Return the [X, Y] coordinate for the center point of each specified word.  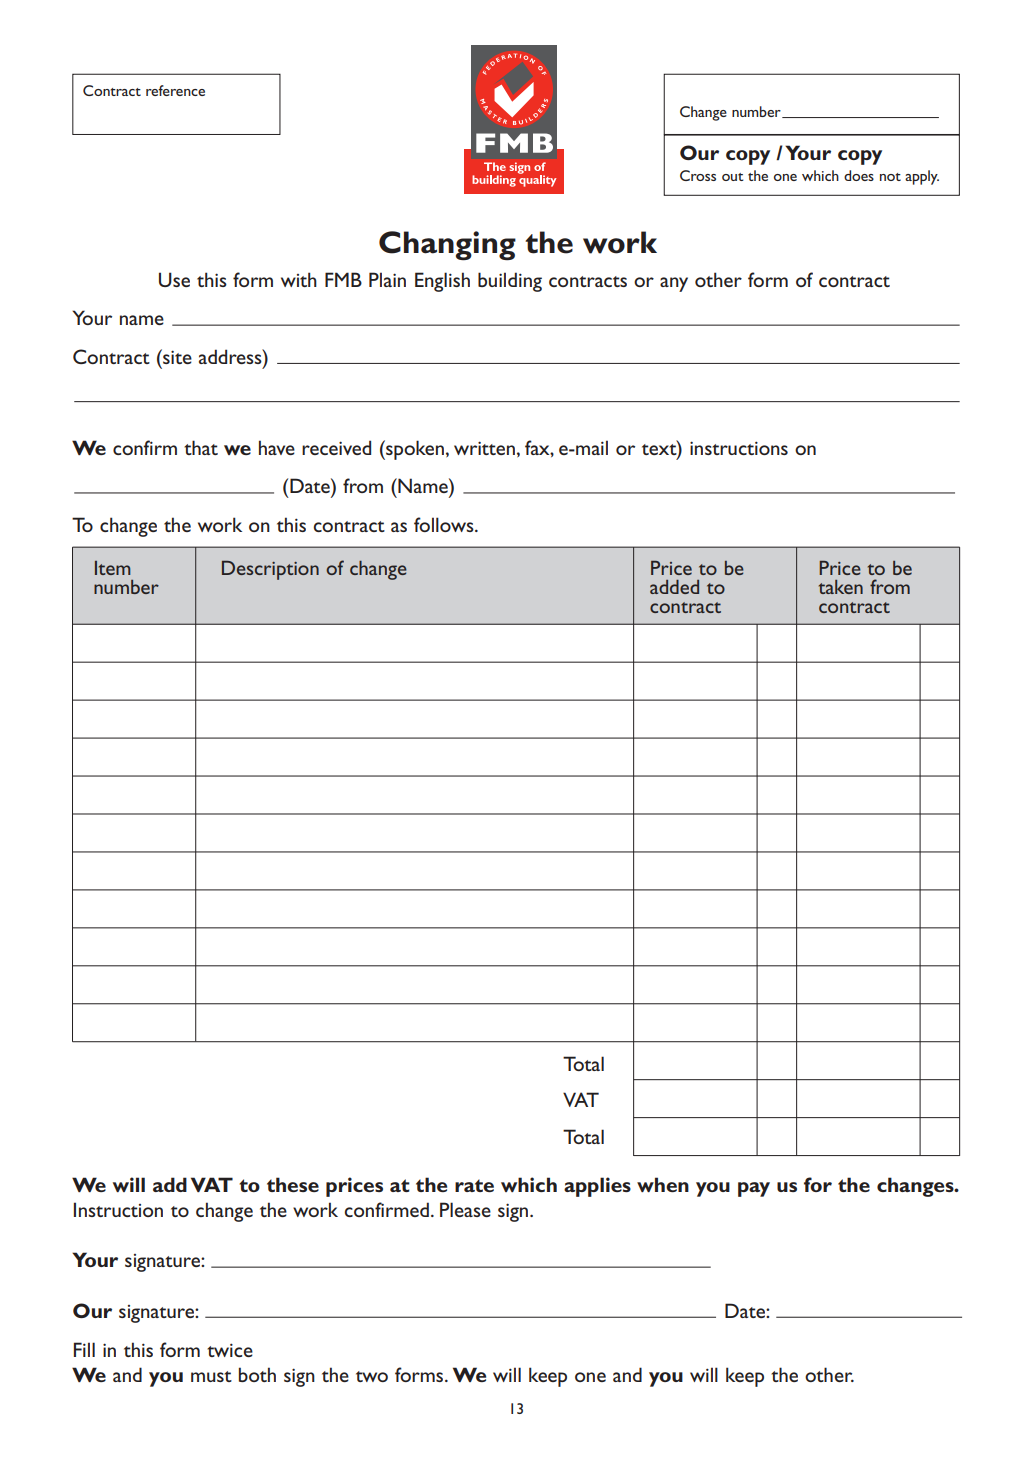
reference [175, 90]
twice [230, 1350]
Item [112, 568]
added [674, 587]
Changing [447, 246]
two [372, 1376]
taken [841, 587]
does [859, 175]
